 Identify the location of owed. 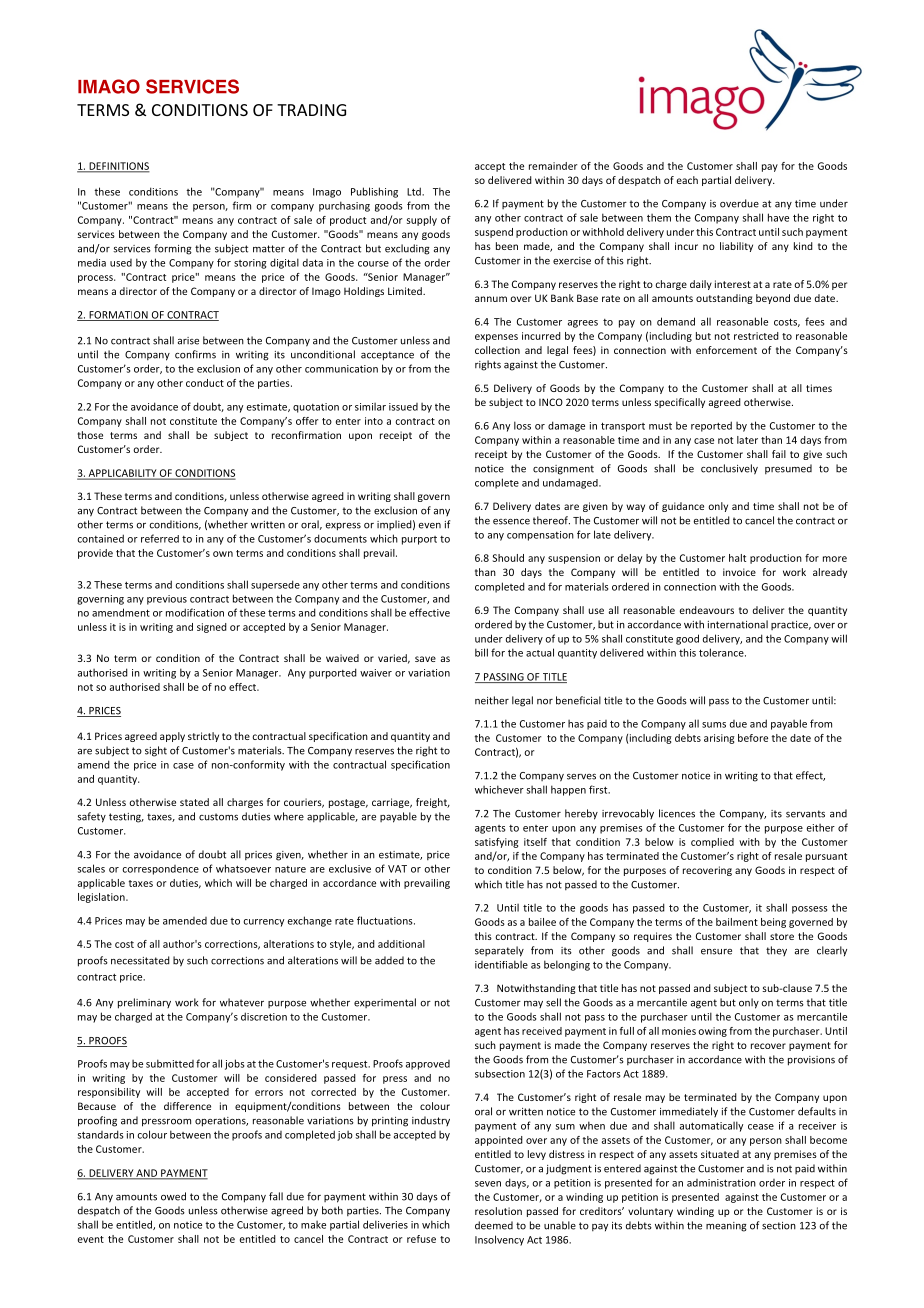
(173, 1196).
